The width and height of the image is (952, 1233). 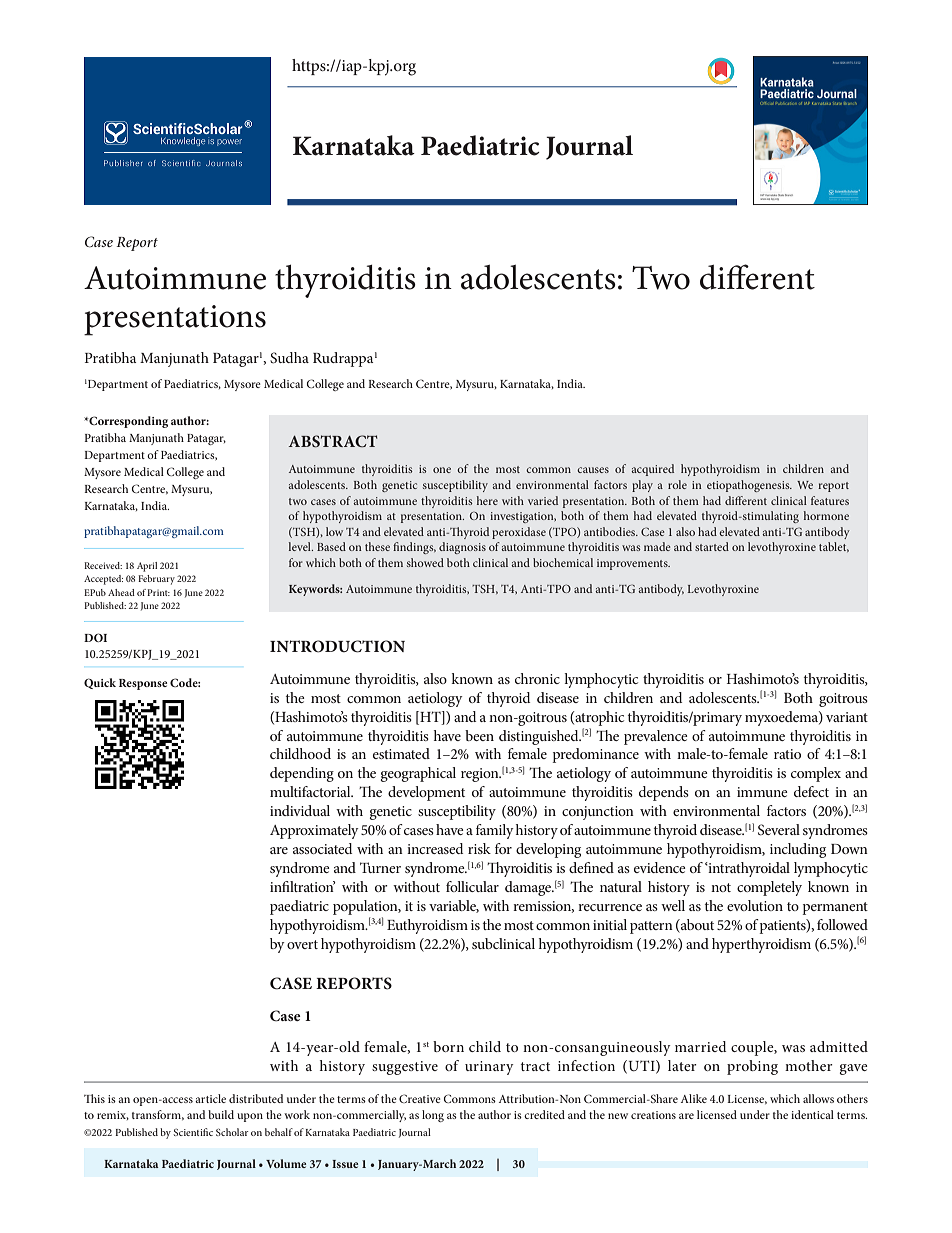 What do you see at coordinates (653, 470) in the image?
I see `acquired` at bounding box center [653, 470].
